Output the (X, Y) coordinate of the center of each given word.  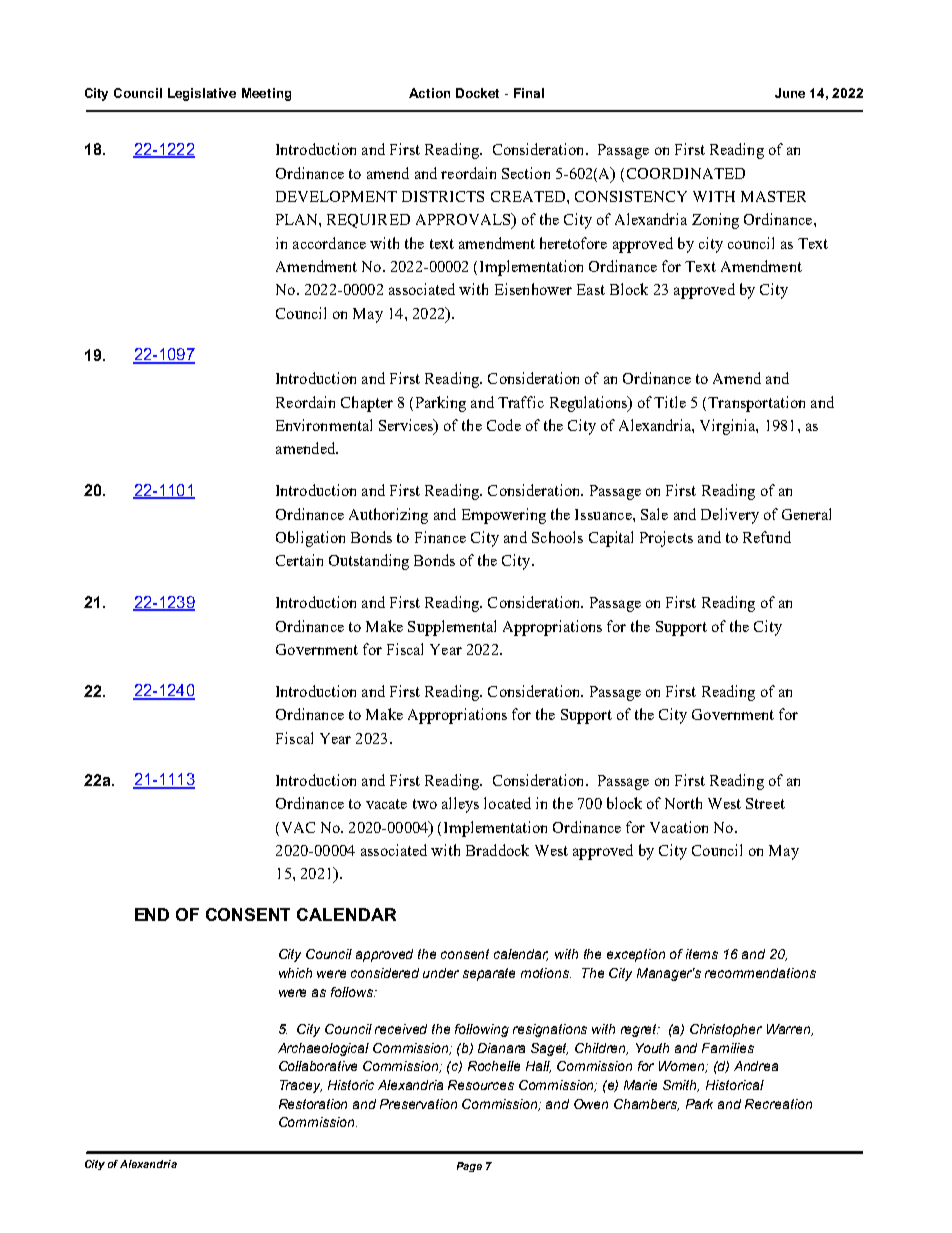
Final (529, 93)
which (295, 973)
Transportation (756, 404)
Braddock (497, 850)
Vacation (679, 827)
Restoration (313, 1104)
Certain (299, 560)
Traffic (521, 402)
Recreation (778, 1104)
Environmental (324, 425)
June (790, 93)
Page (469, 1167)
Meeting (266, 94)
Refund (767, 537)
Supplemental (452, 628)
